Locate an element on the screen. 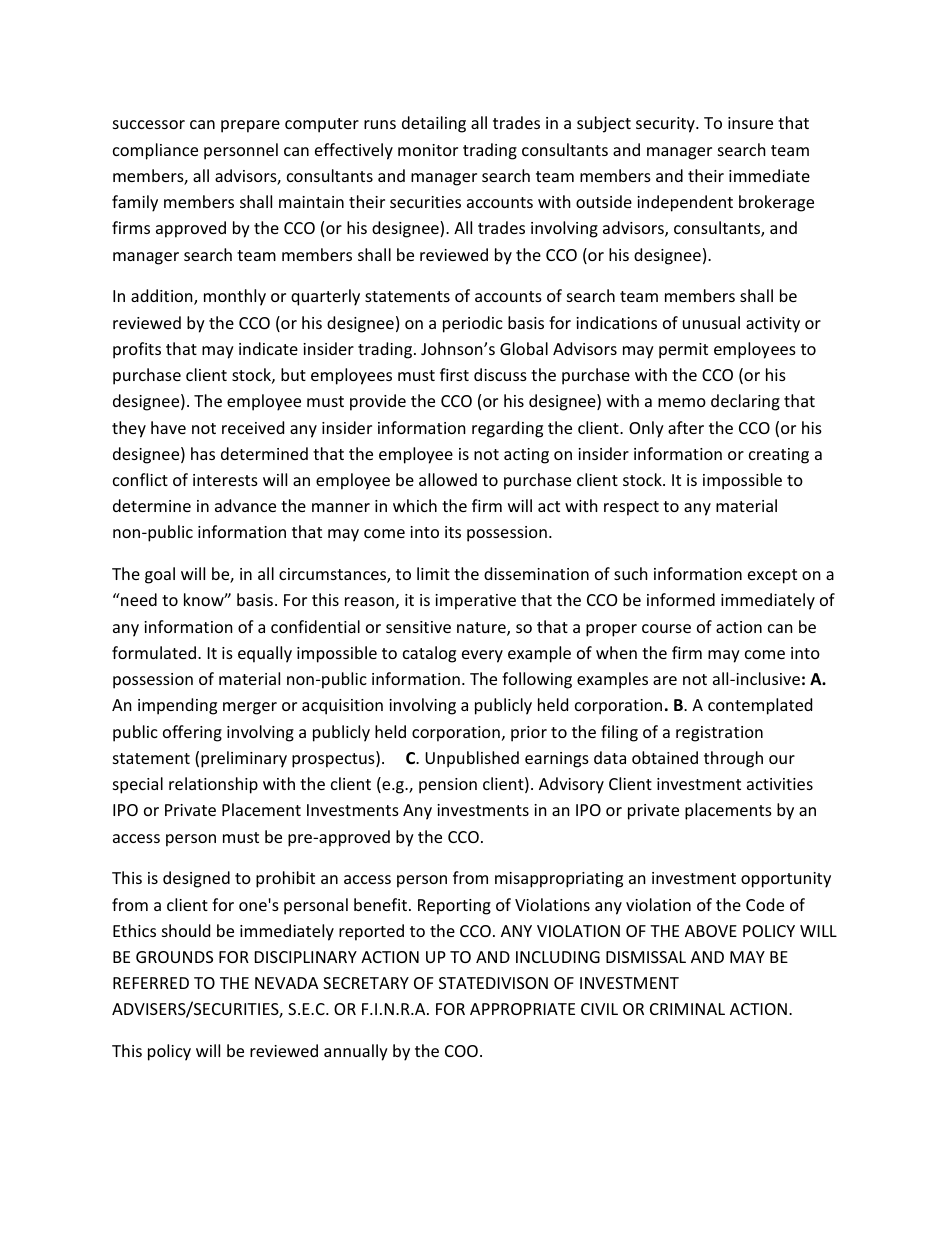 The width and height of the screenshot is (952, 1233). COO is located at coordinates (461, 1051).
